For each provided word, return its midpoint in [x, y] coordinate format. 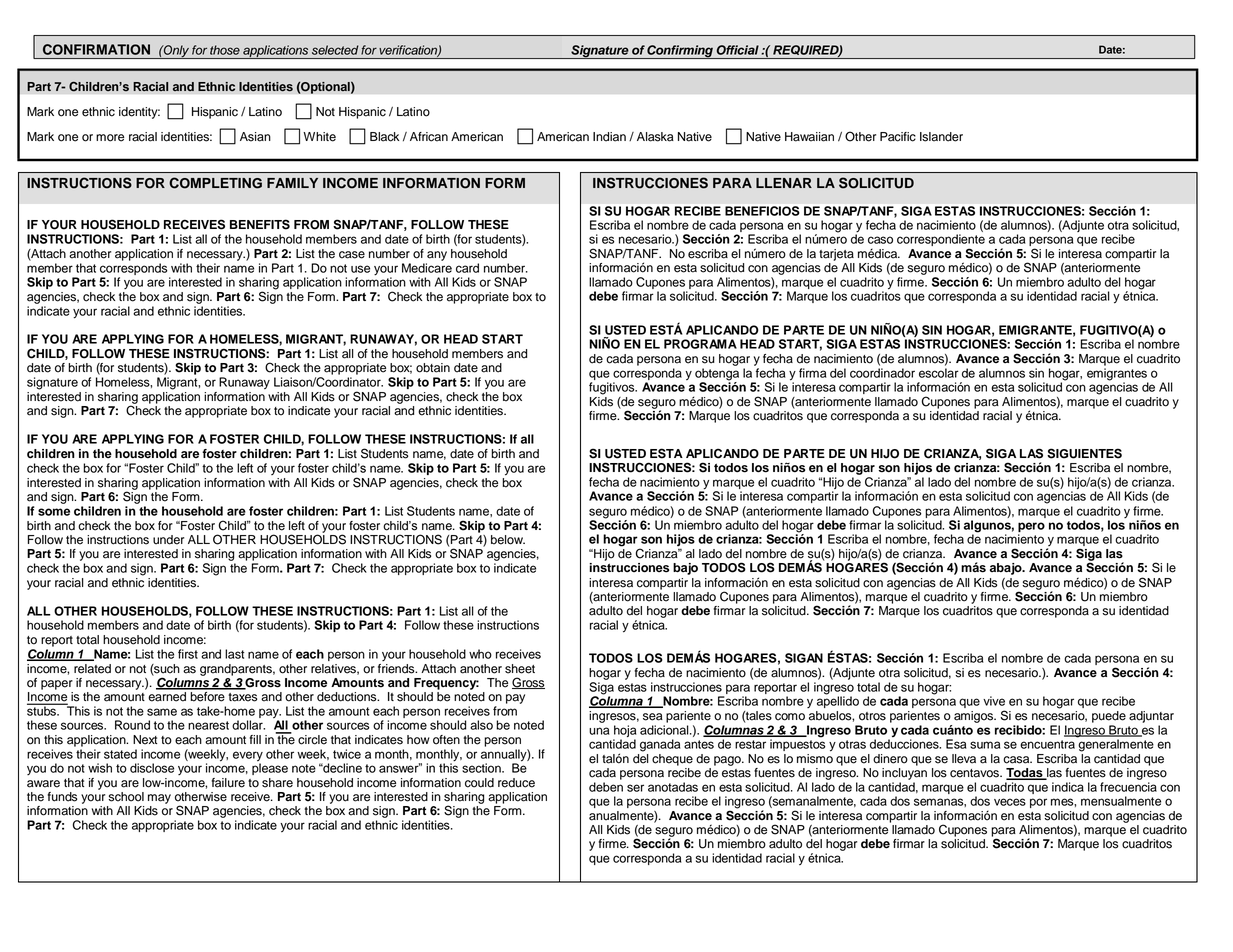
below [508, 540]
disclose [152, 768]
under [168, 540]
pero [1031, 527]
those [225, 50]
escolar [939, 373]
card [467, 268]
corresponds [134, 269]
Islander [941, 137]
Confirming [680, 52]
